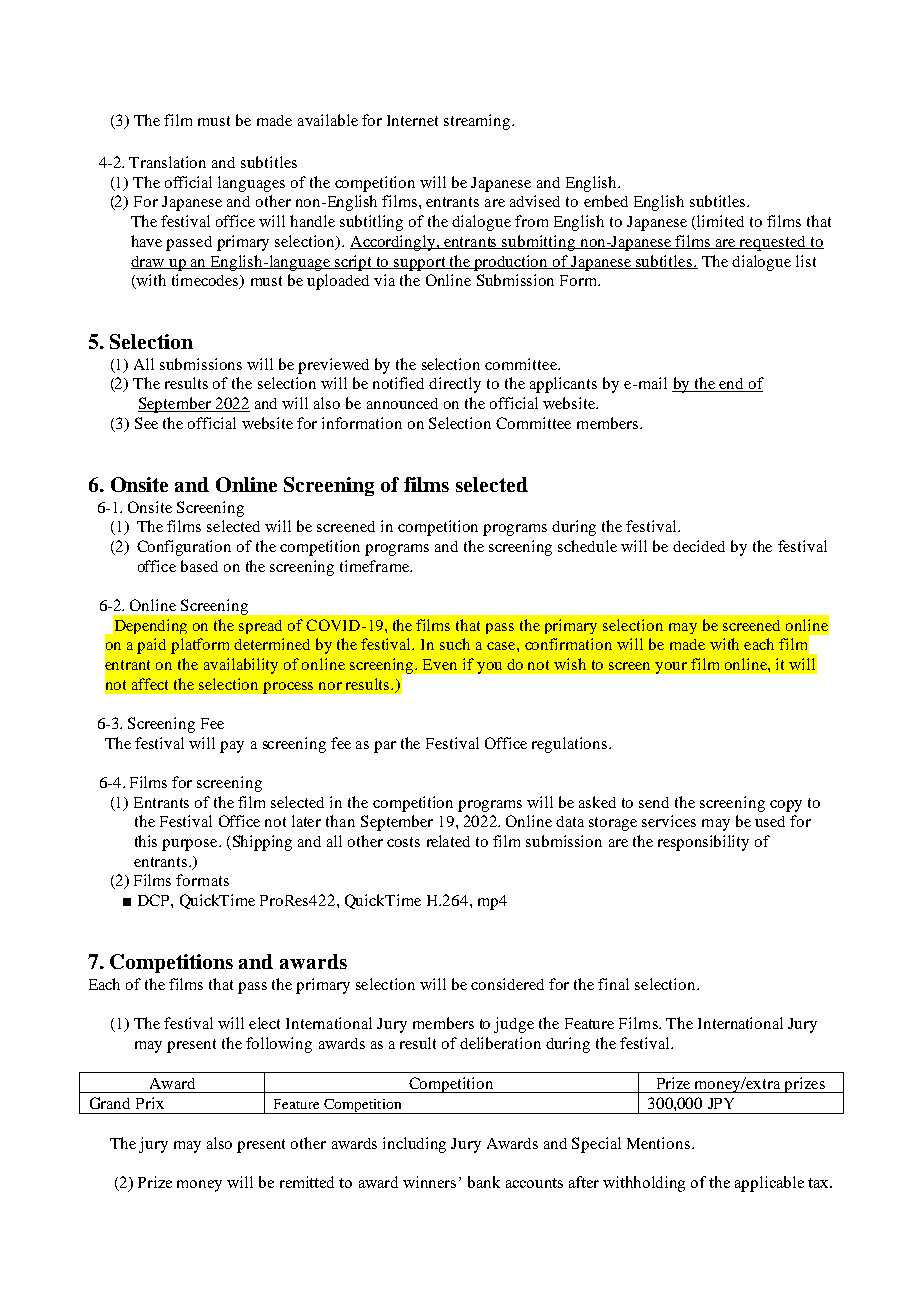 This document has width=924, height=1307. Describe the element at coordinates (719, 222) in the document. I see `limited` at that location.
